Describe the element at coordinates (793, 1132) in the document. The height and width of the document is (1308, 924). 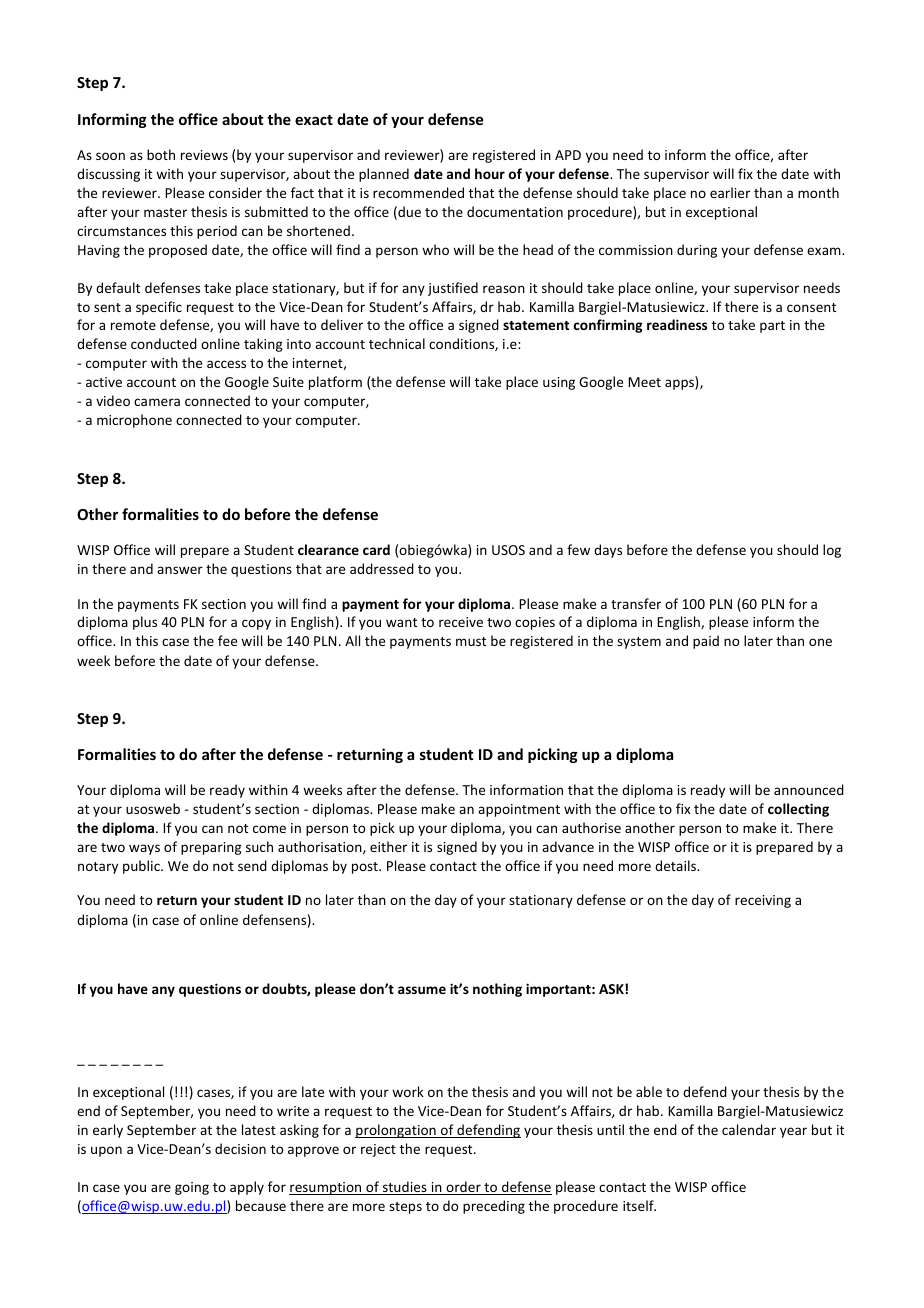
I see `year` at that location.
